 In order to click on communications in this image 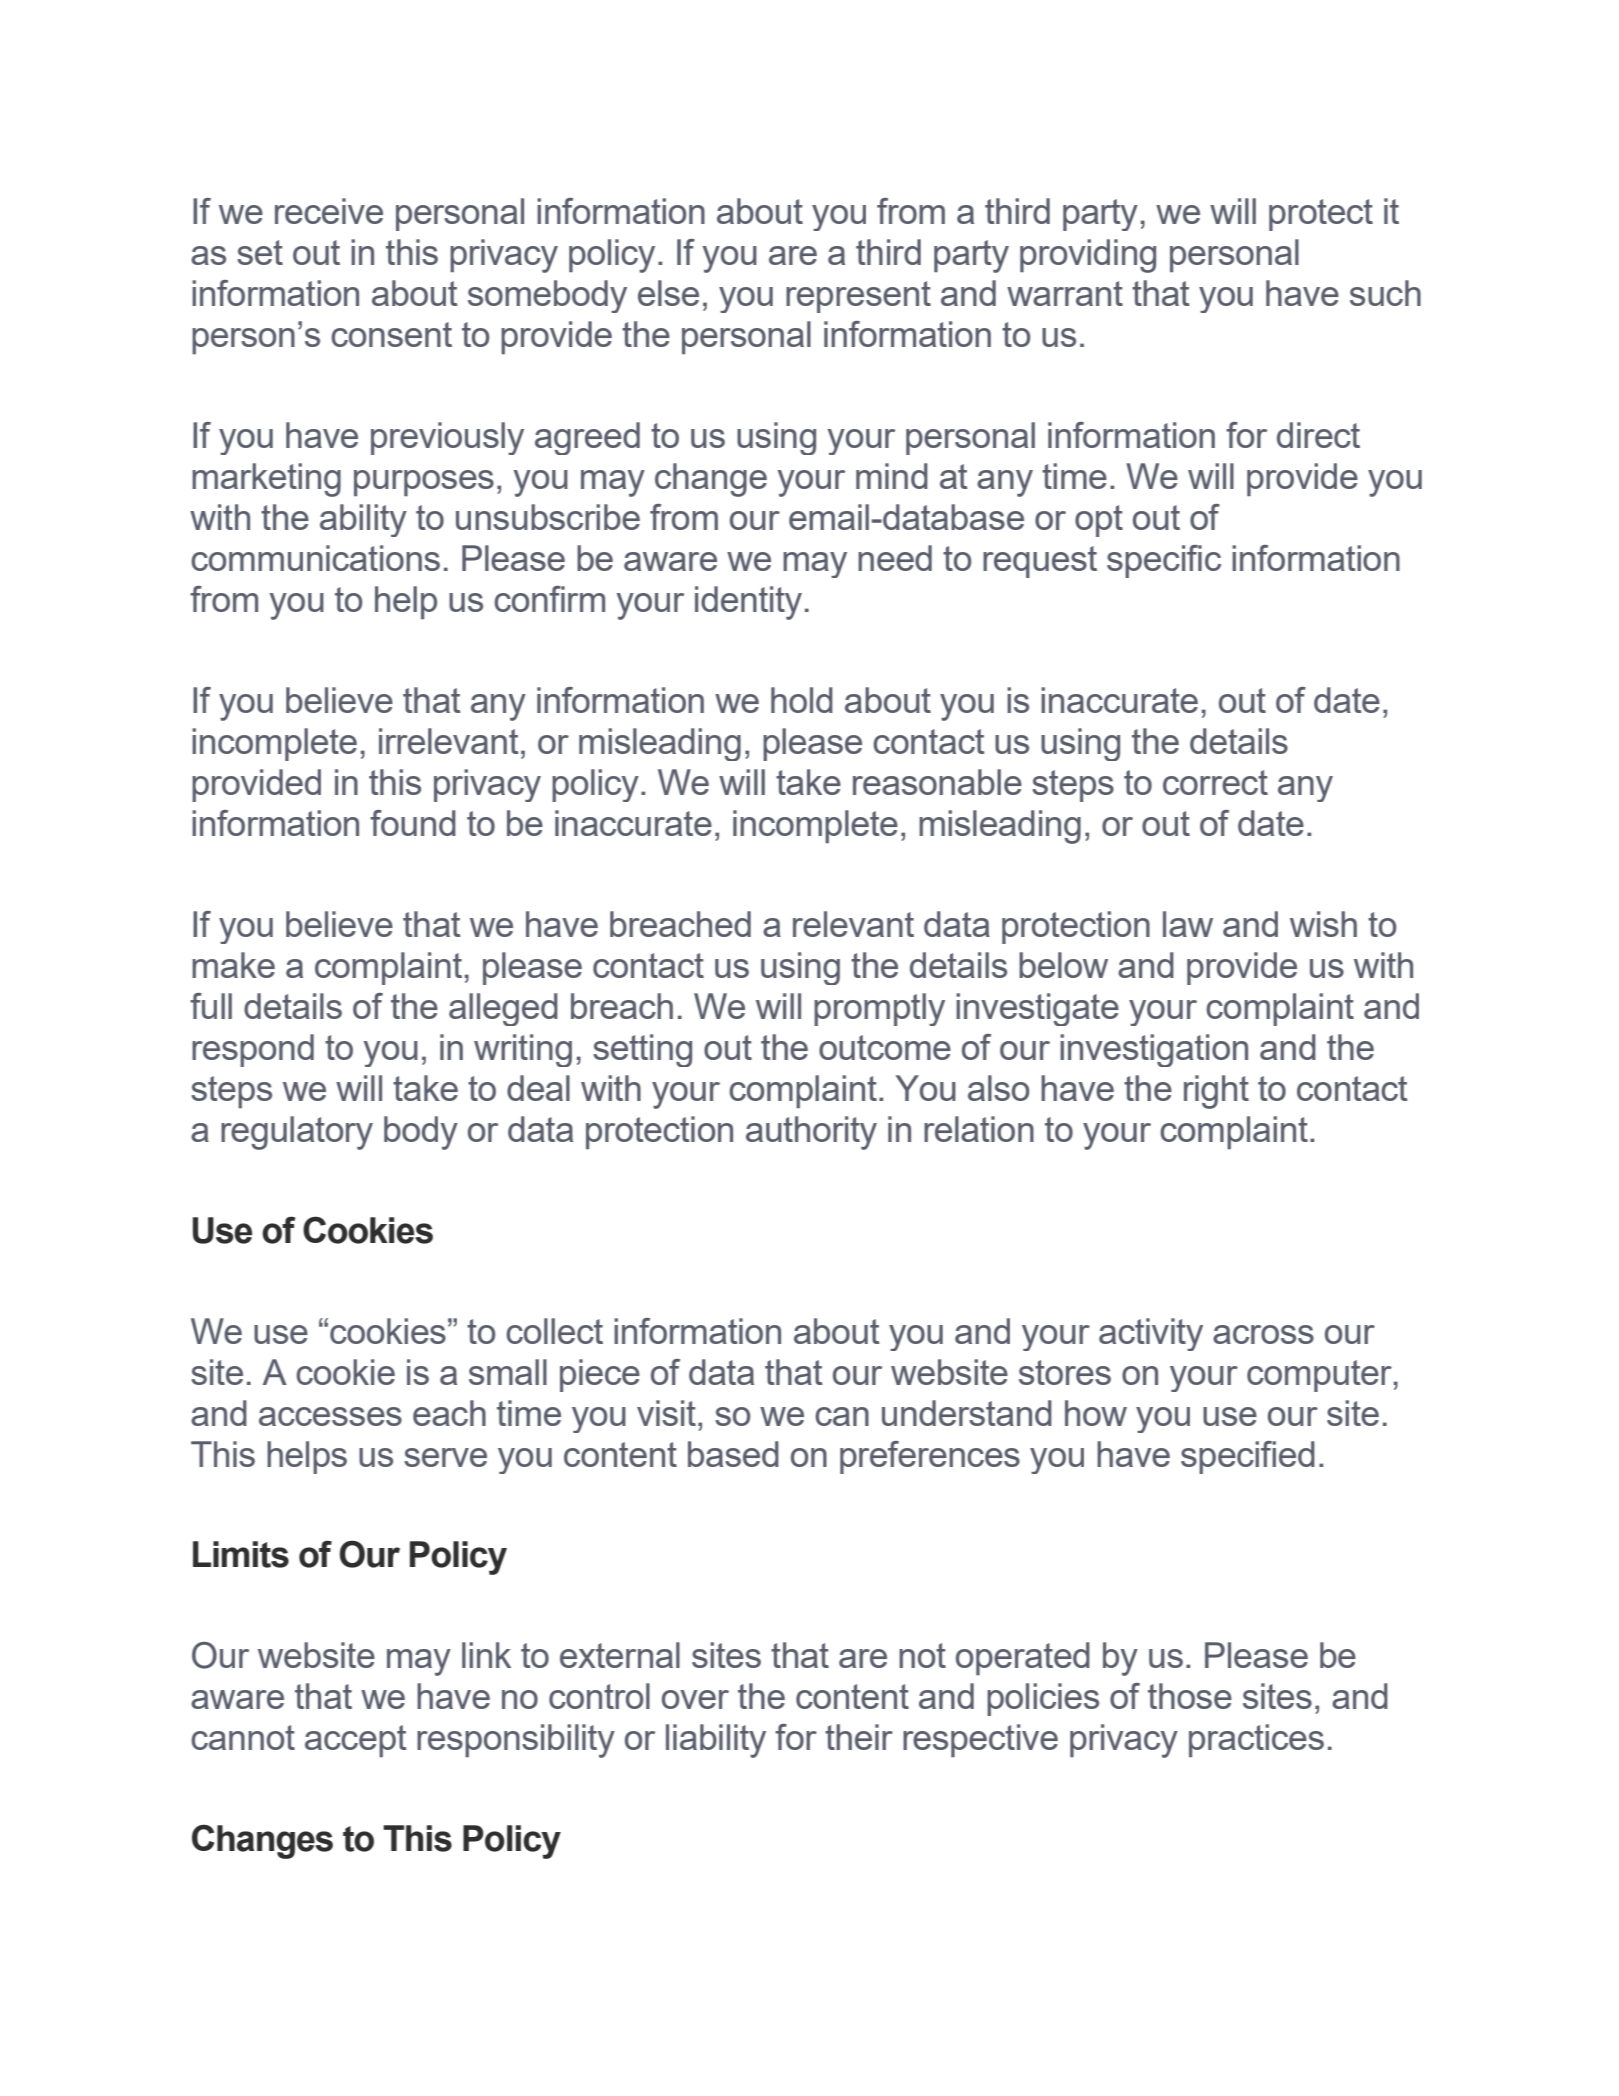, I will do `click(315, 558)`.
